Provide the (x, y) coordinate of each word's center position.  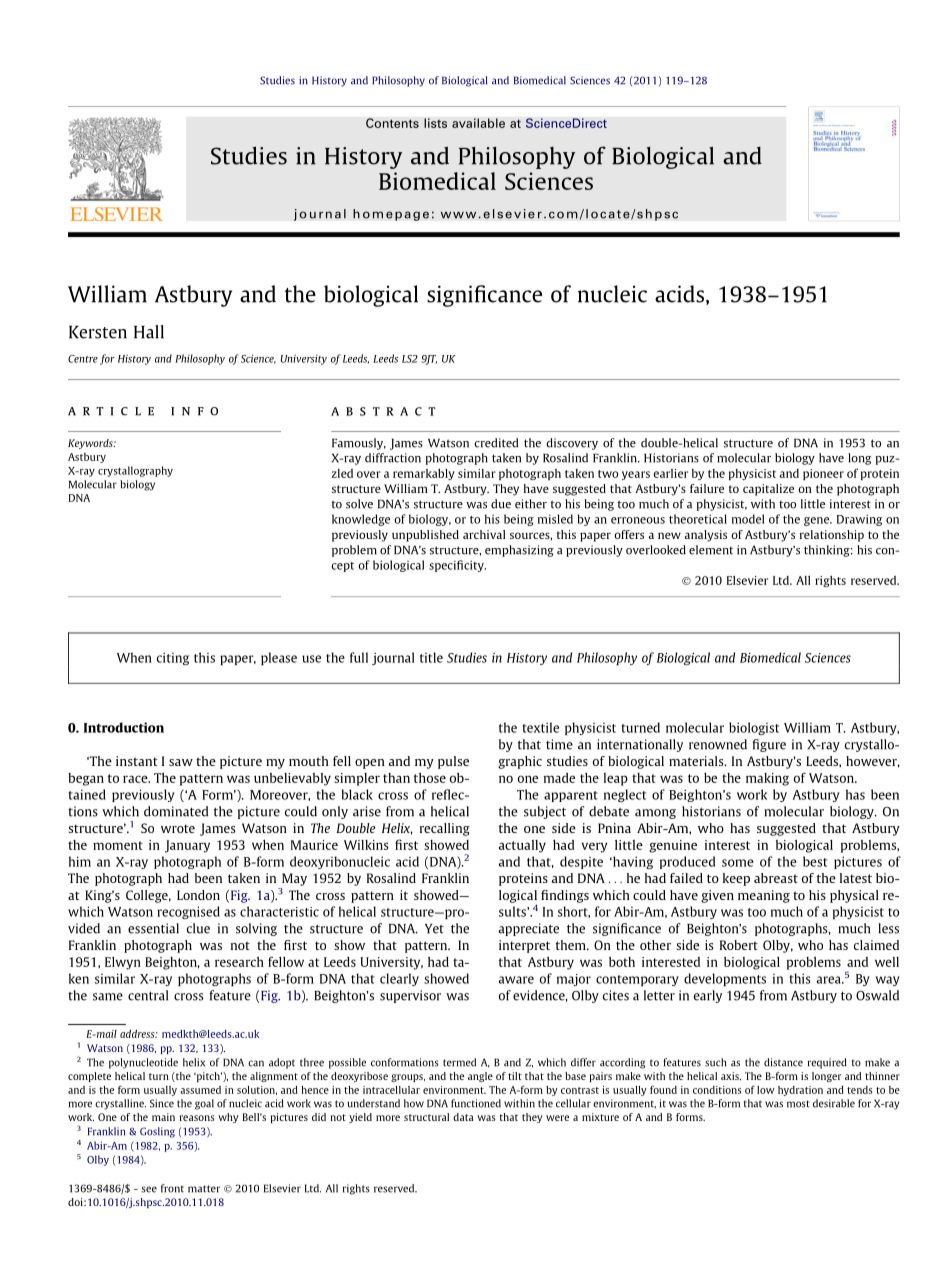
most (798, 1104)
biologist (754, 728)
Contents (392, 123)
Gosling (157, 1132)
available (478, 123)
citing (173, 658)
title (431, 657)
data (463, 1117)
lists (435, 123)
